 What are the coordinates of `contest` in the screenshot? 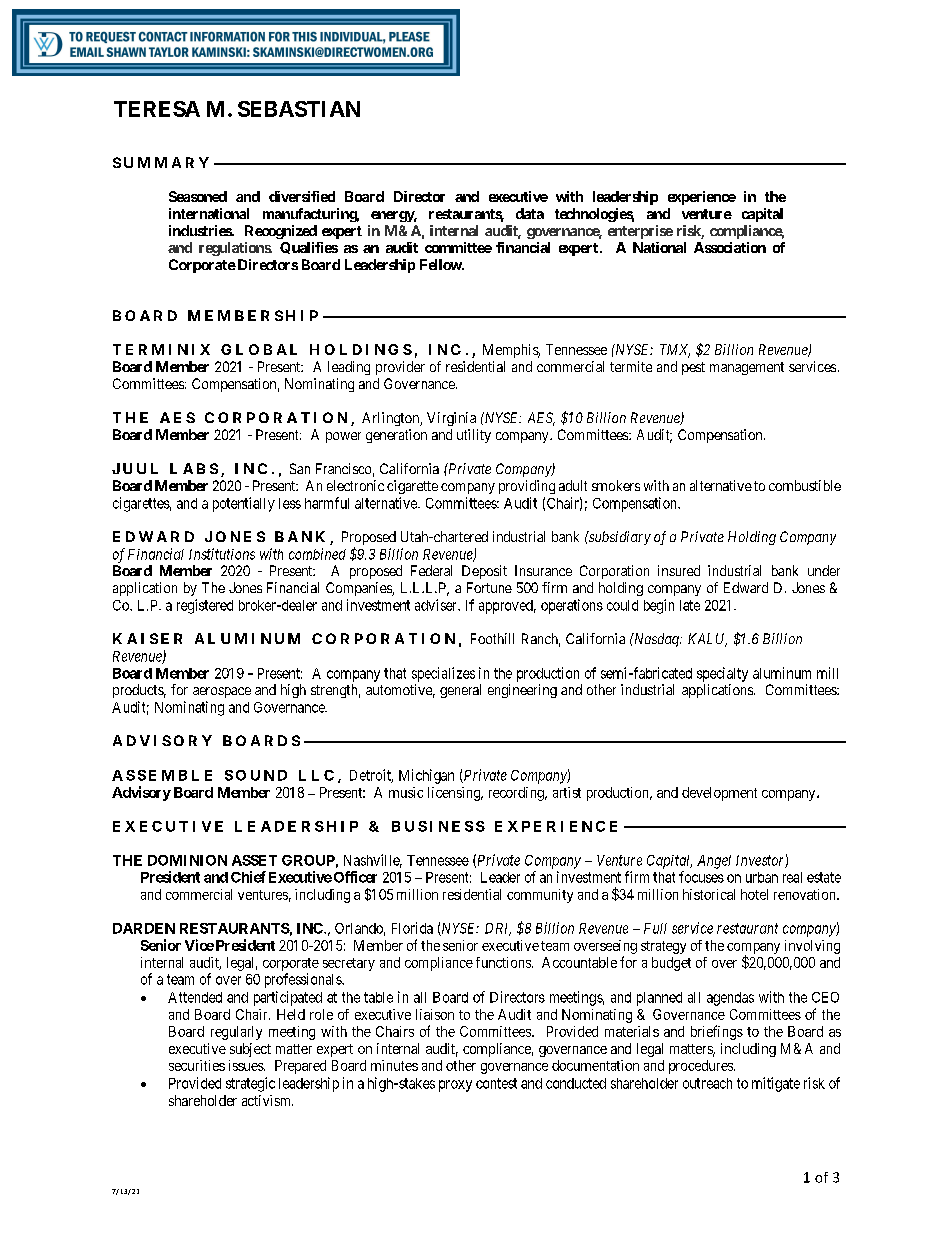 It's located at (496, 1083).
